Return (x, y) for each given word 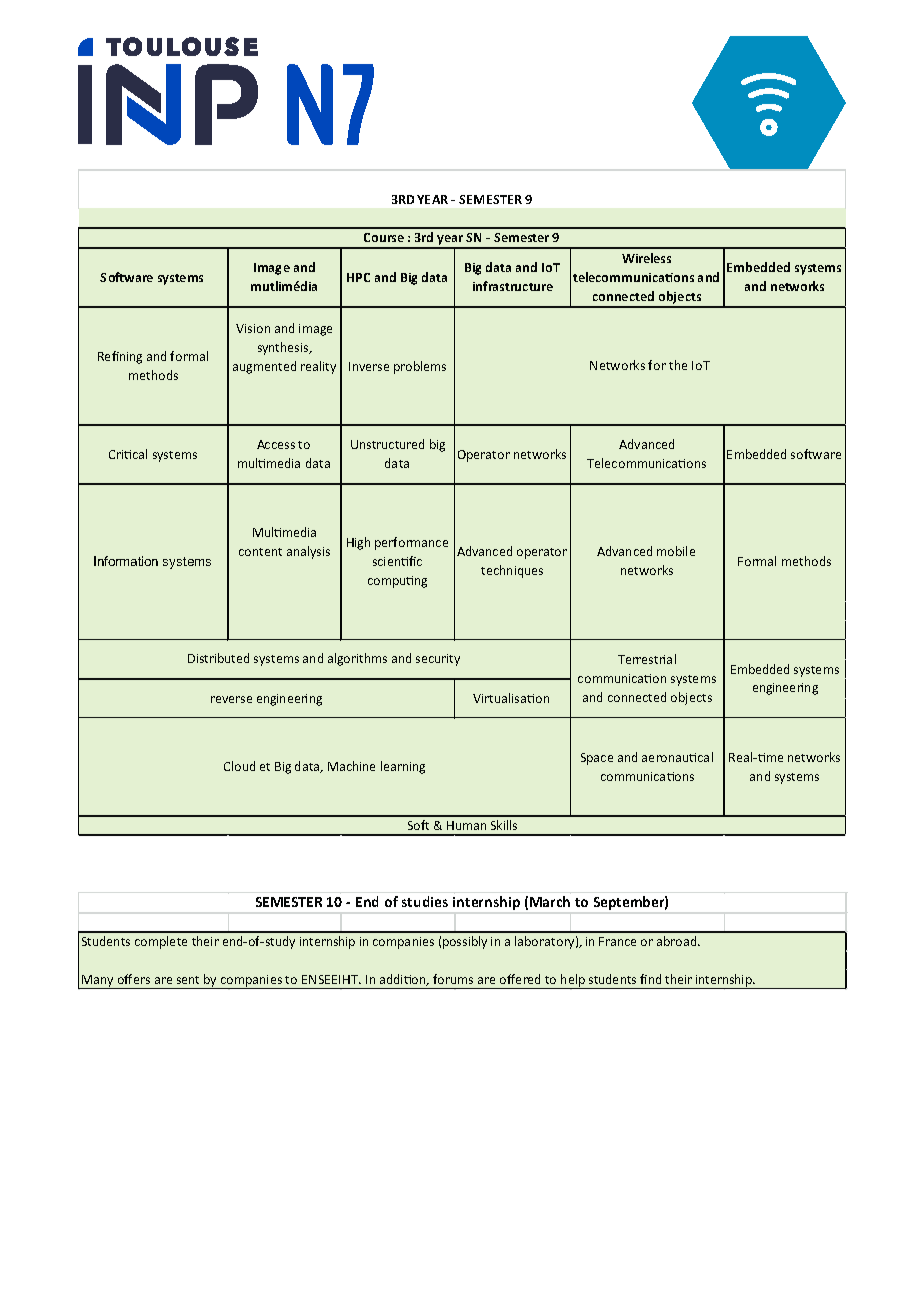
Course (384, 237)
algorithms (357, 659)
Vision (253, 328)
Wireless (646, 258)
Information (126, 561)
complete (161, 942)
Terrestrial (647, 659)
